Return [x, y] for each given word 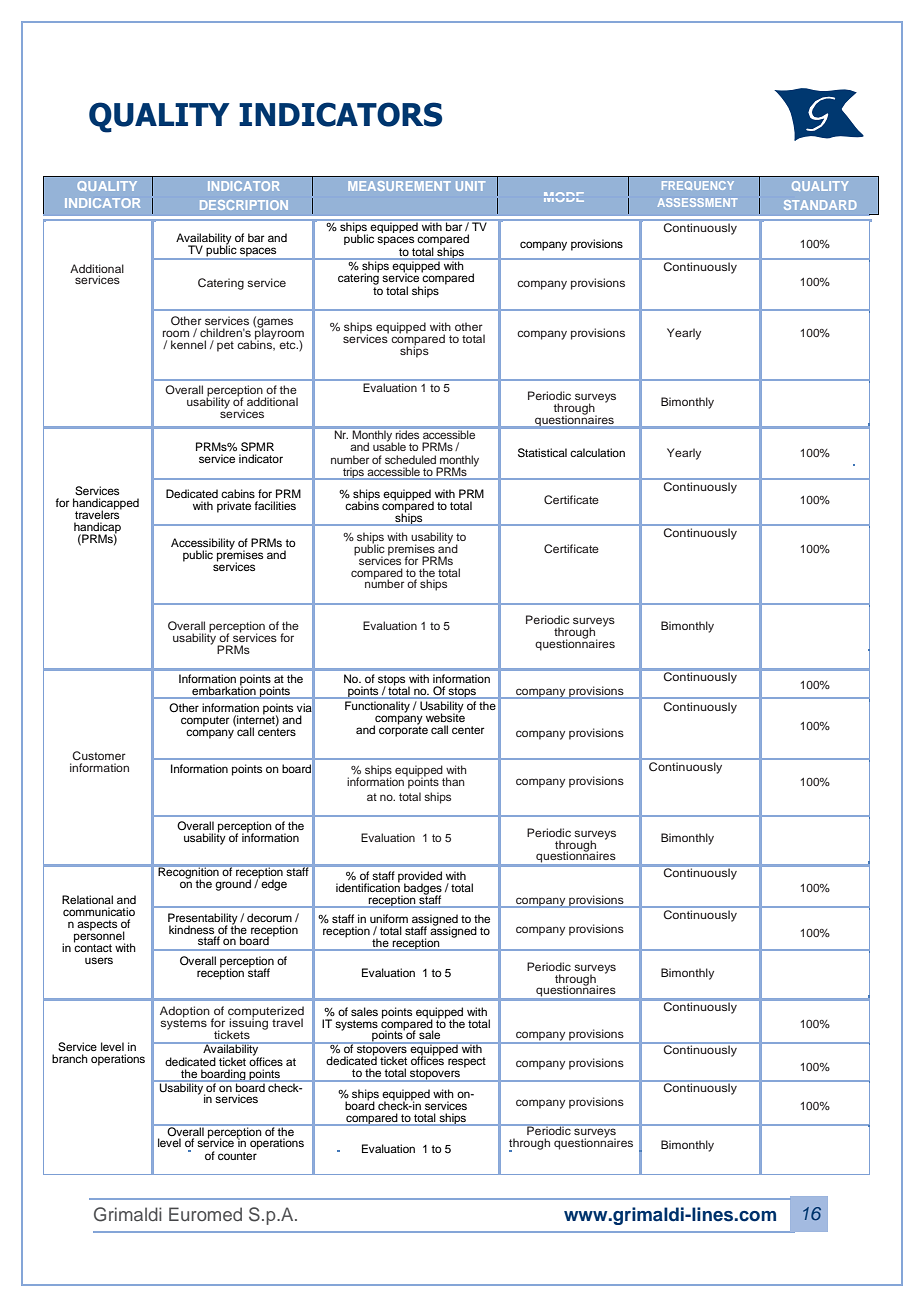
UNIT [470, 186]
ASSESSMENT [697, 202]
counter [238, 1154]
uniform [389, 918]
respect [467, 1062]
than [453, 781]
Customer [99, 755]
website [445, 716]
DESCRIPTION [244, 205]
